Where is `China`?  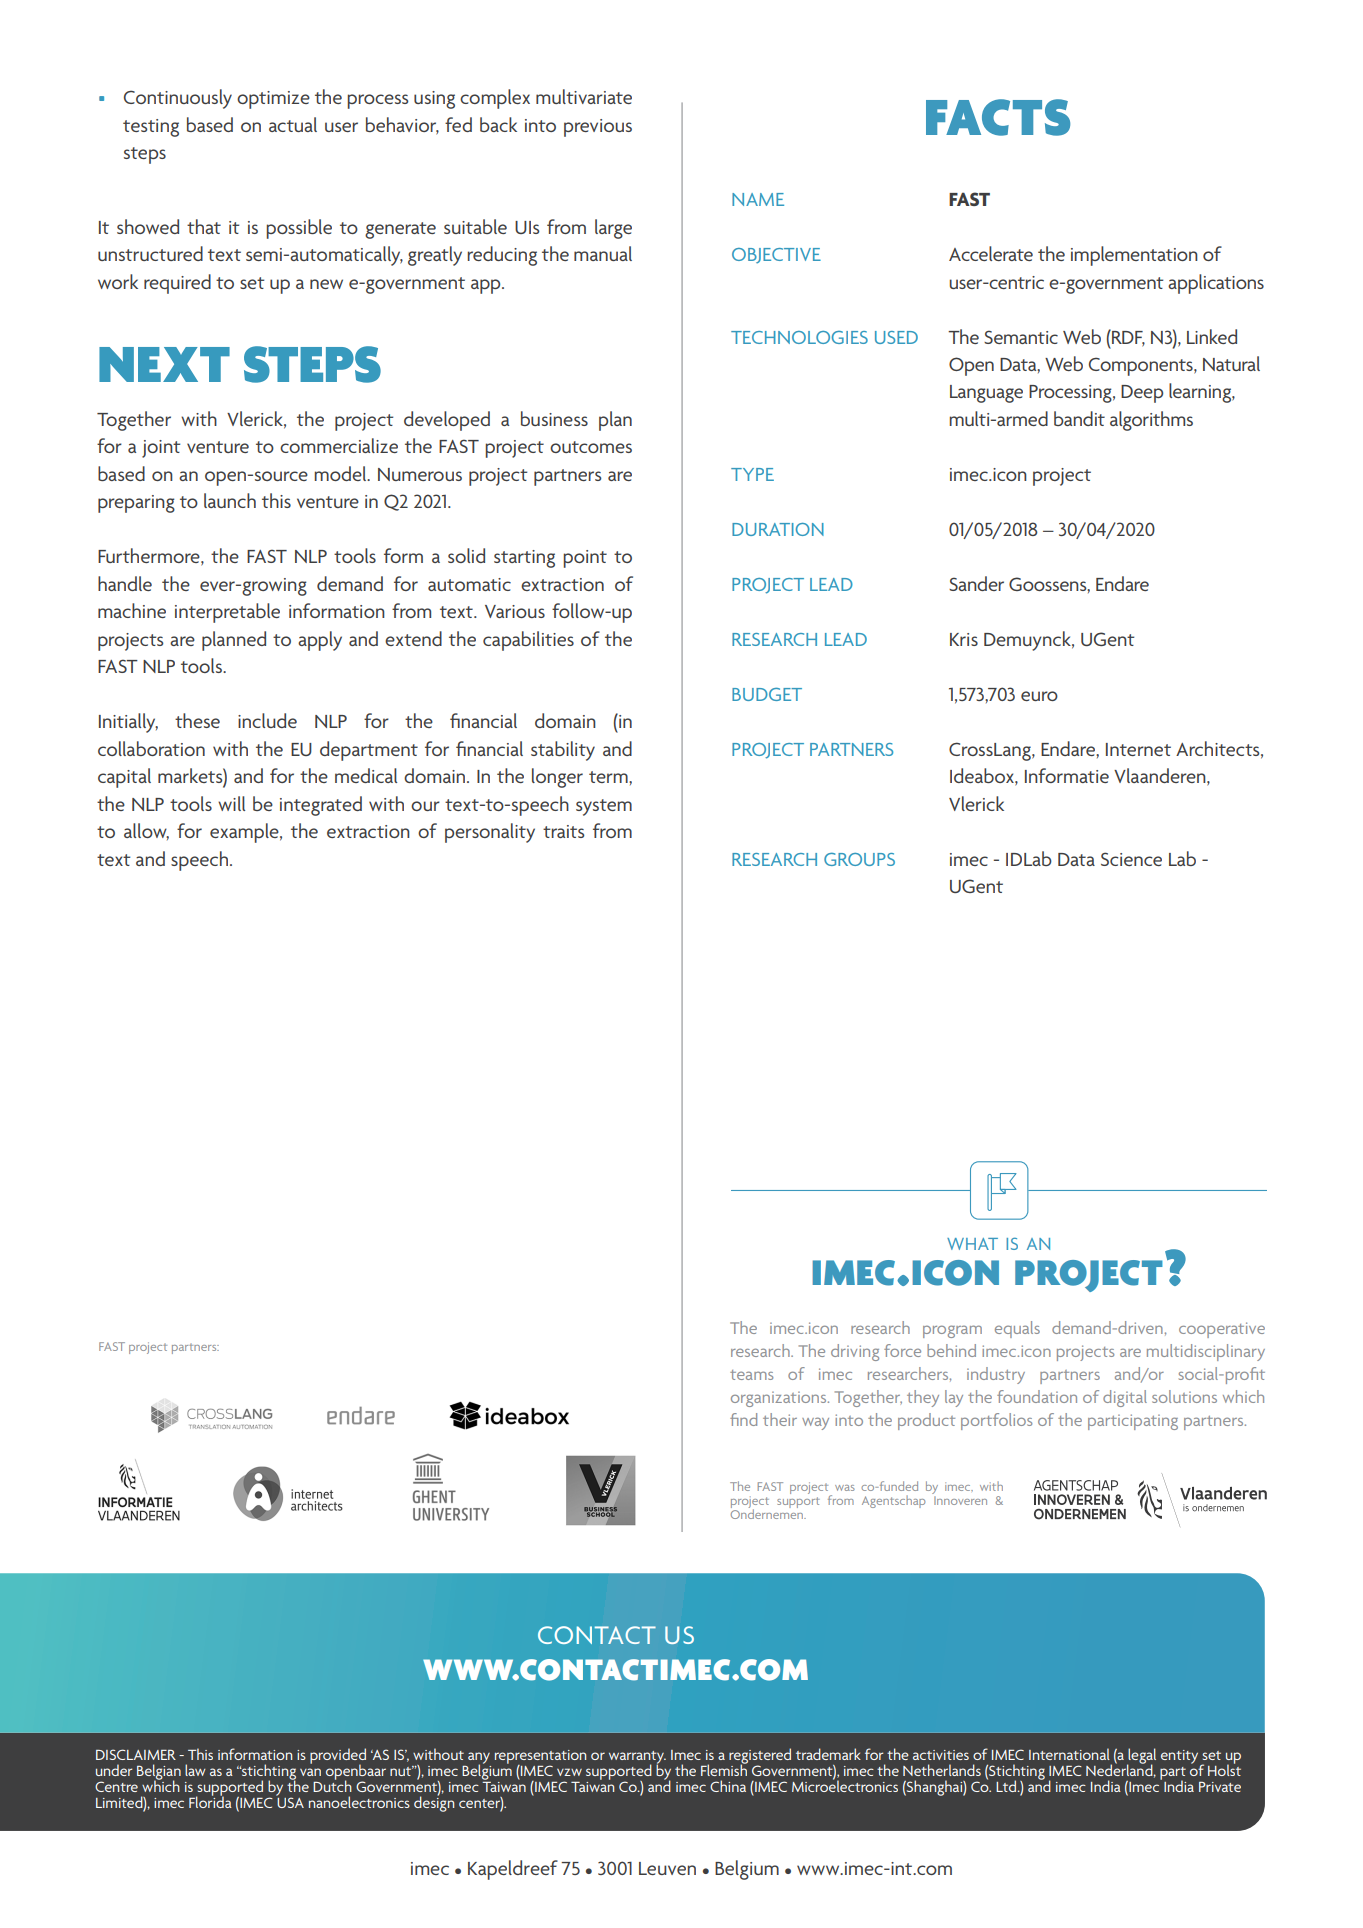
China is located at coordinates (728, 1786).
